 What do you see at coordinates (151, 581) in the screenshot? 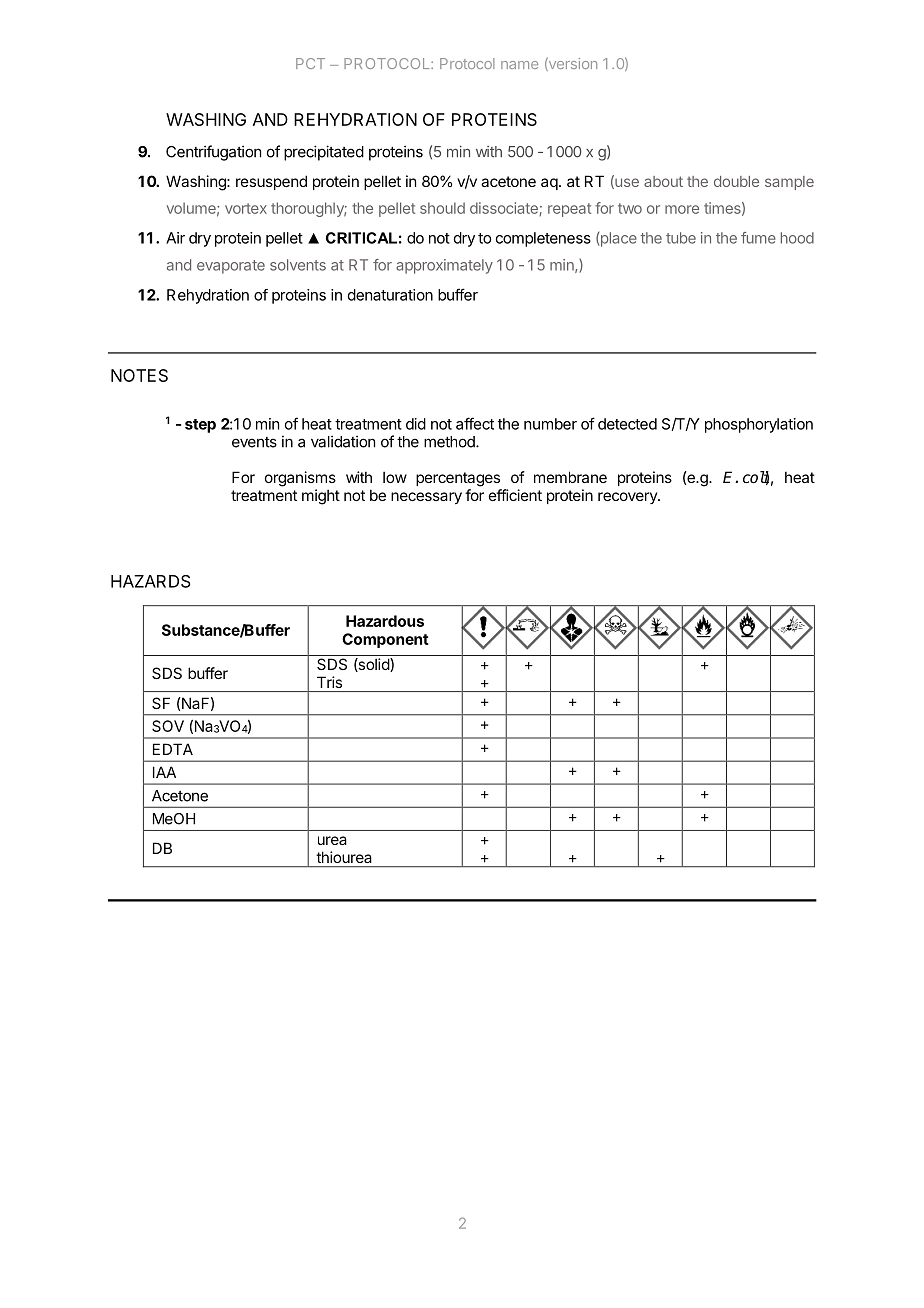
I see `HAZARDS` at bounding box center [151, 581].
